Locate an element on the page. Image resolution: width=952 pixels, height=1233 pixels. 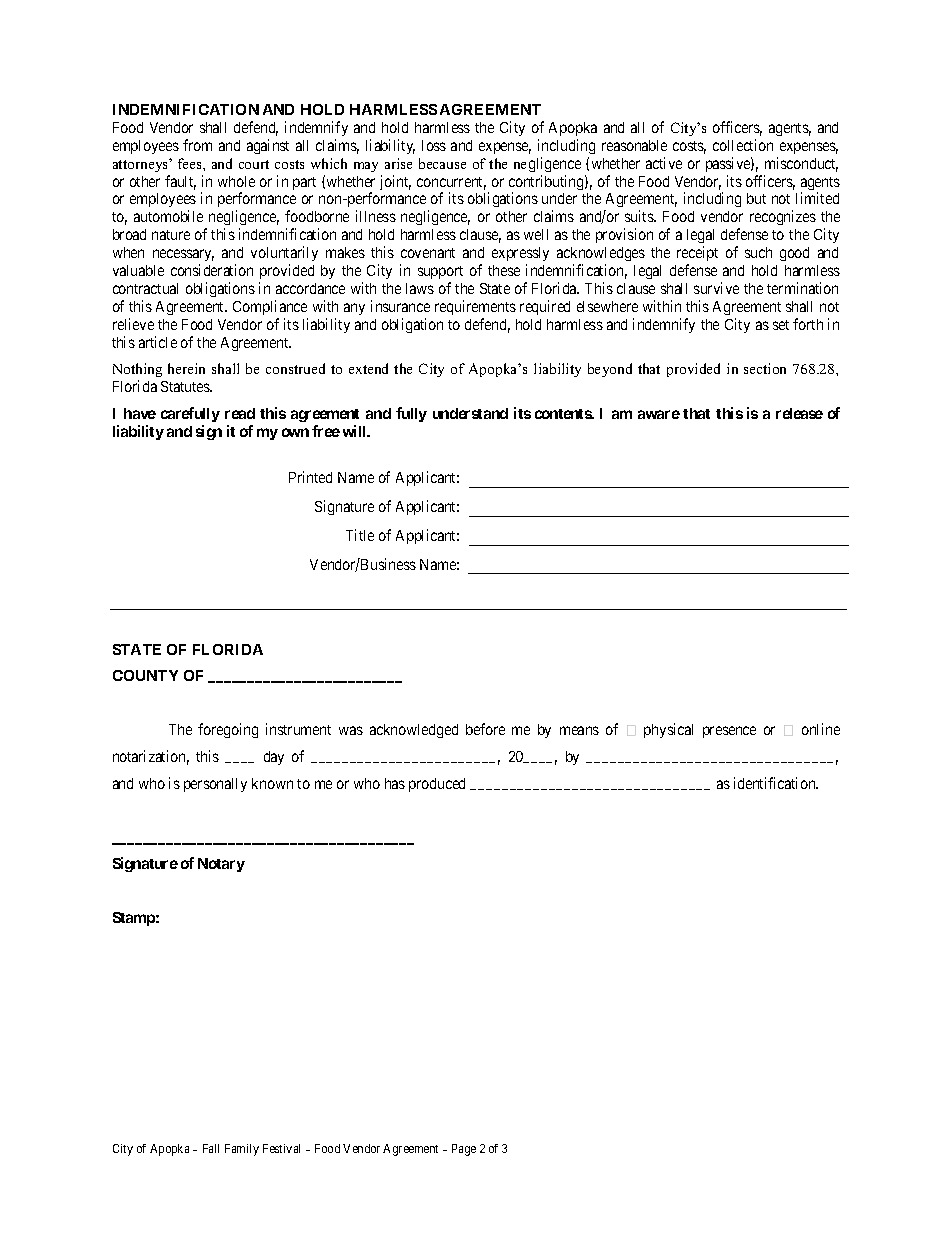
before is located at coordinates (485, 729).
